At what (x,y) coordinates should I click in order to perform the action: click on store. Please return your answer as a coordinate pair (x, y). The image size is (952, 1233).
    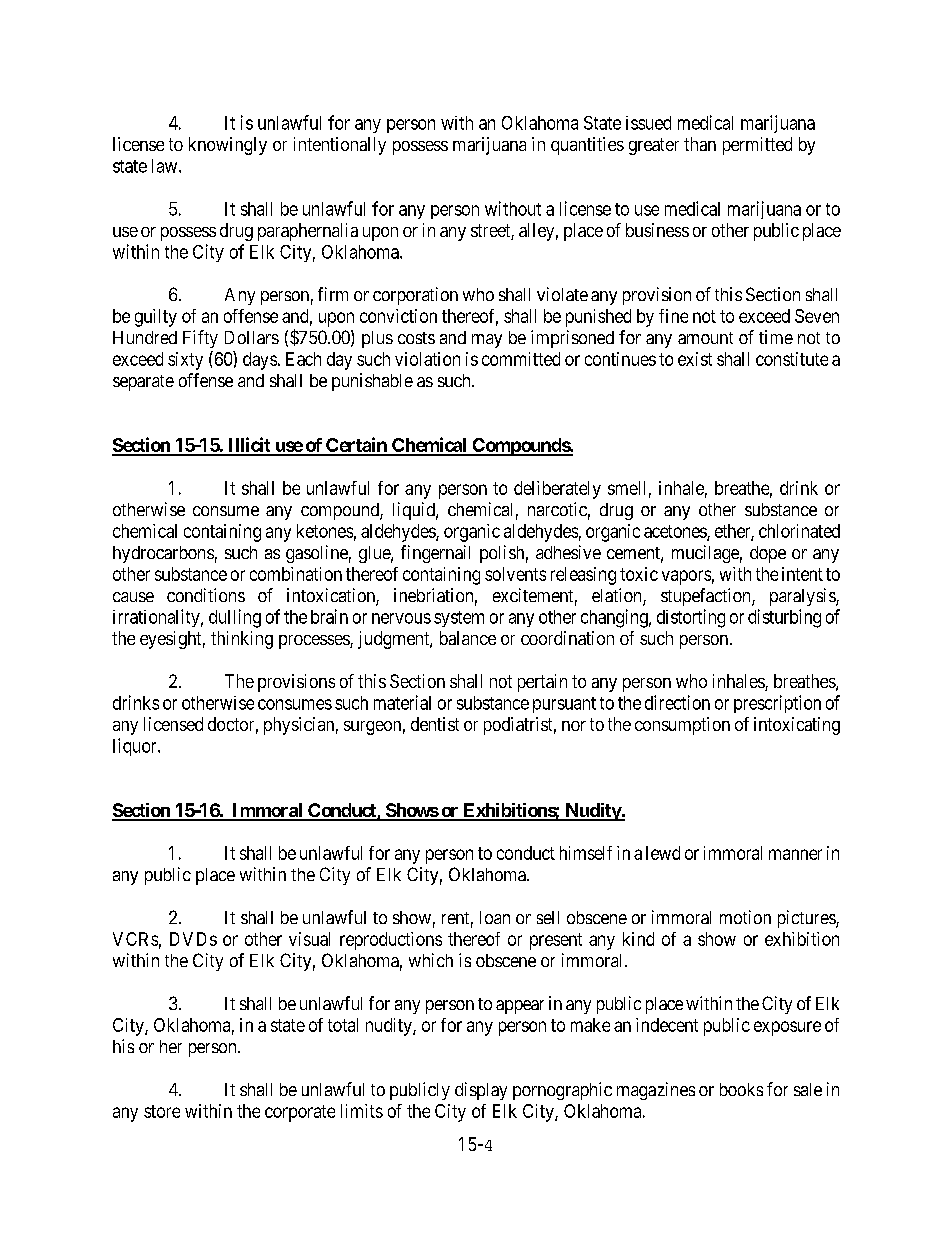
    Looking at the image, I should click on (162, 1111).
